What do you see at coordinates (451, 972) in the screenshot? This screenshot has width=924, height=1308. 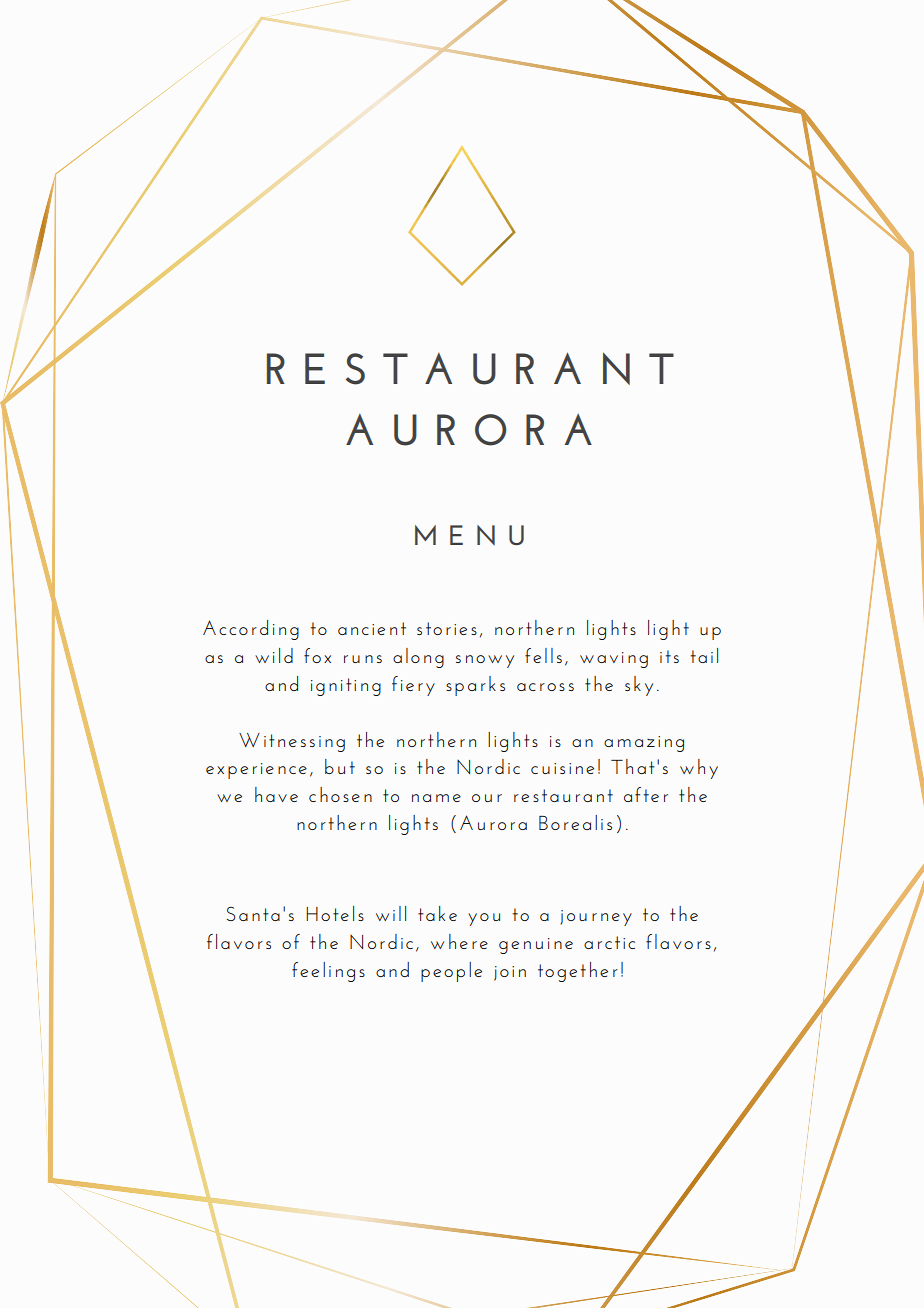 I see `people` at bounding box center [451, 972].
